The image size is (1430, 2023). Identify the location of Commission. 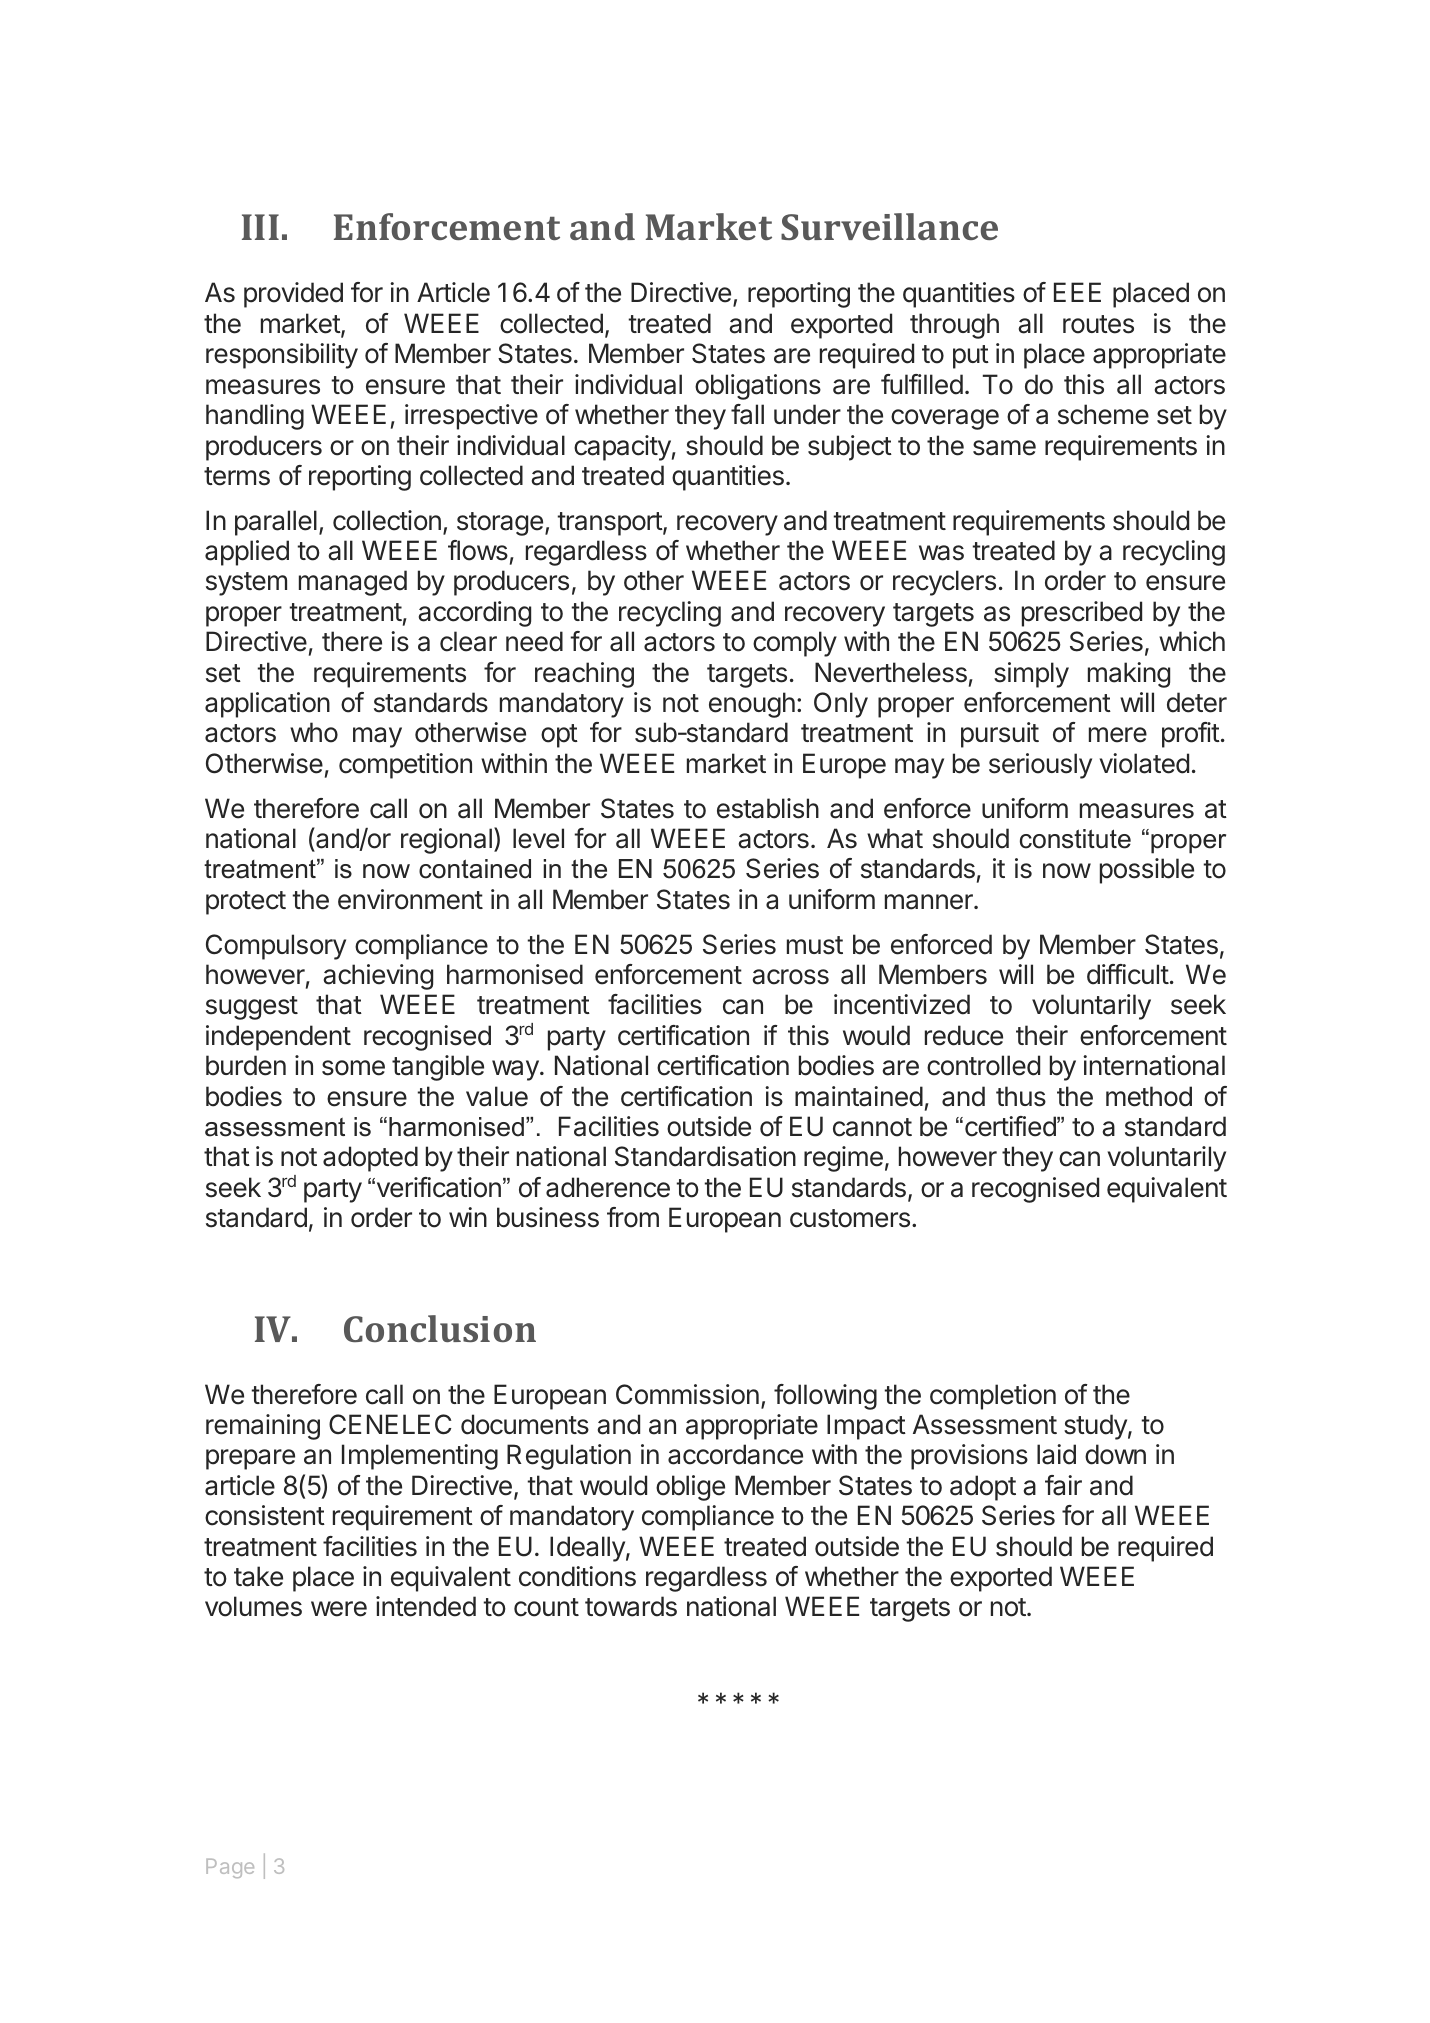
(687, 1394).
